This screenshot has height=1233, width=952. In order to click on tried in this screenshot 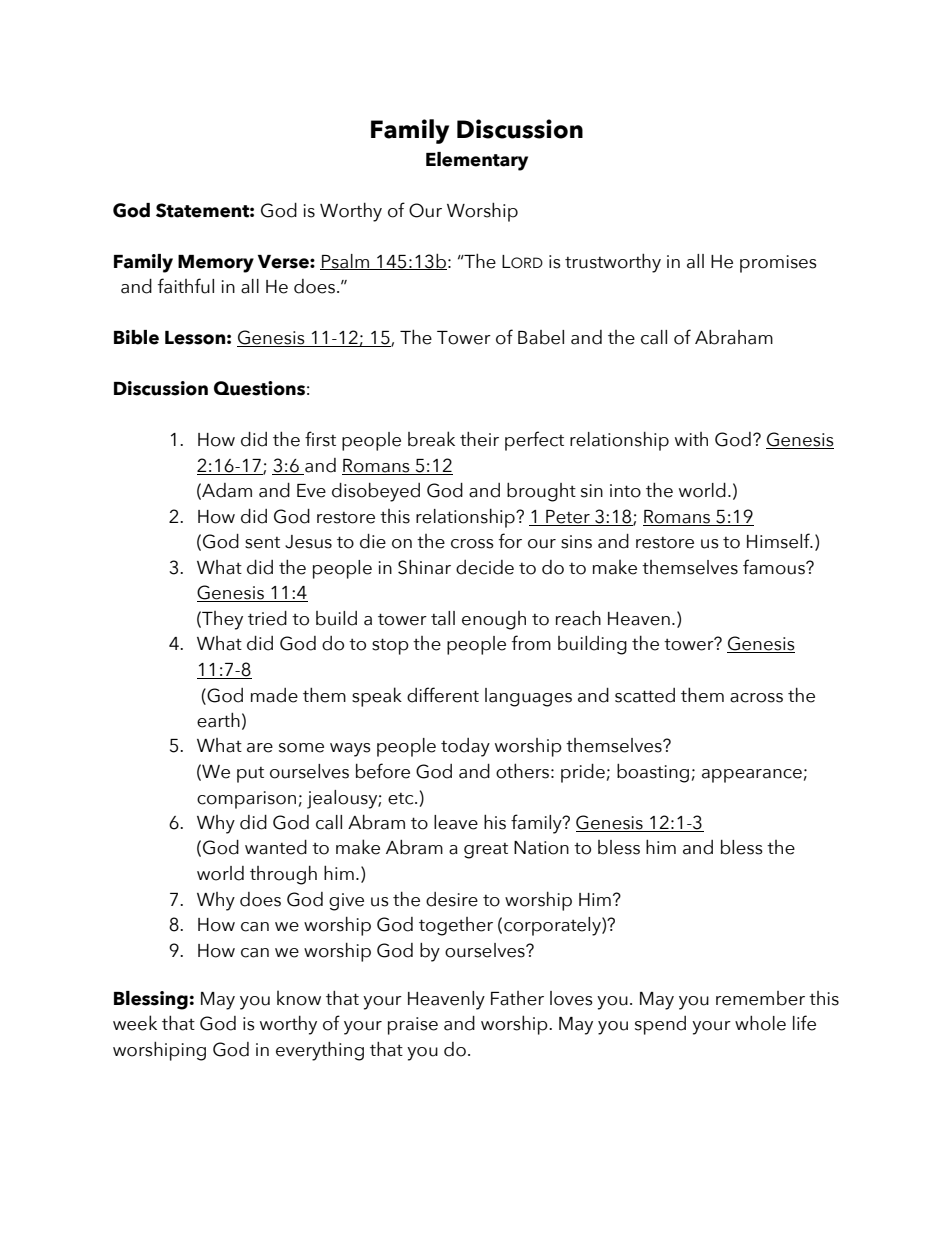, I will do `click(267, 618)`.
